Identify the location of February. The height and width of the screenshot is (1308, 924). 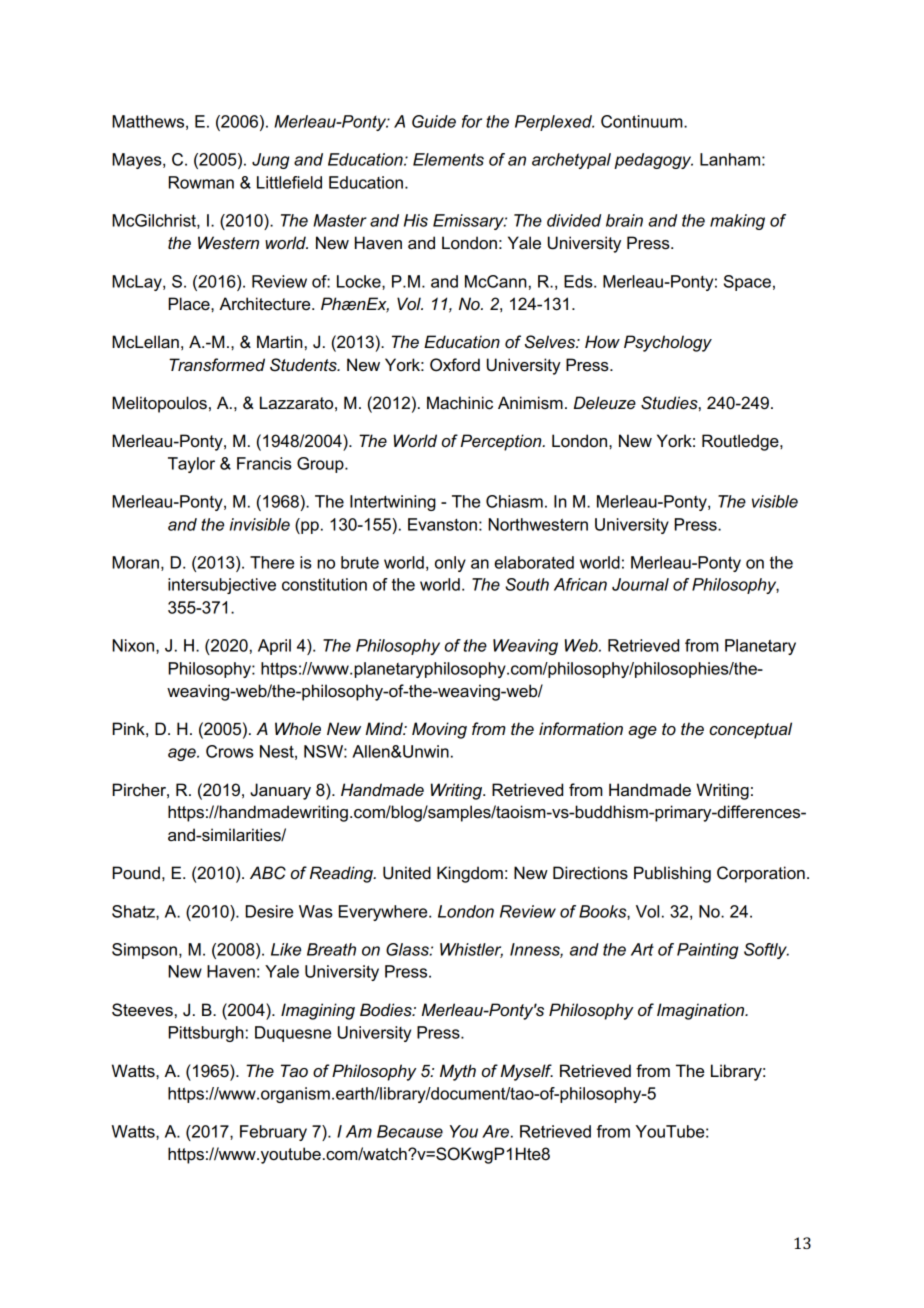
(273, 1133).
